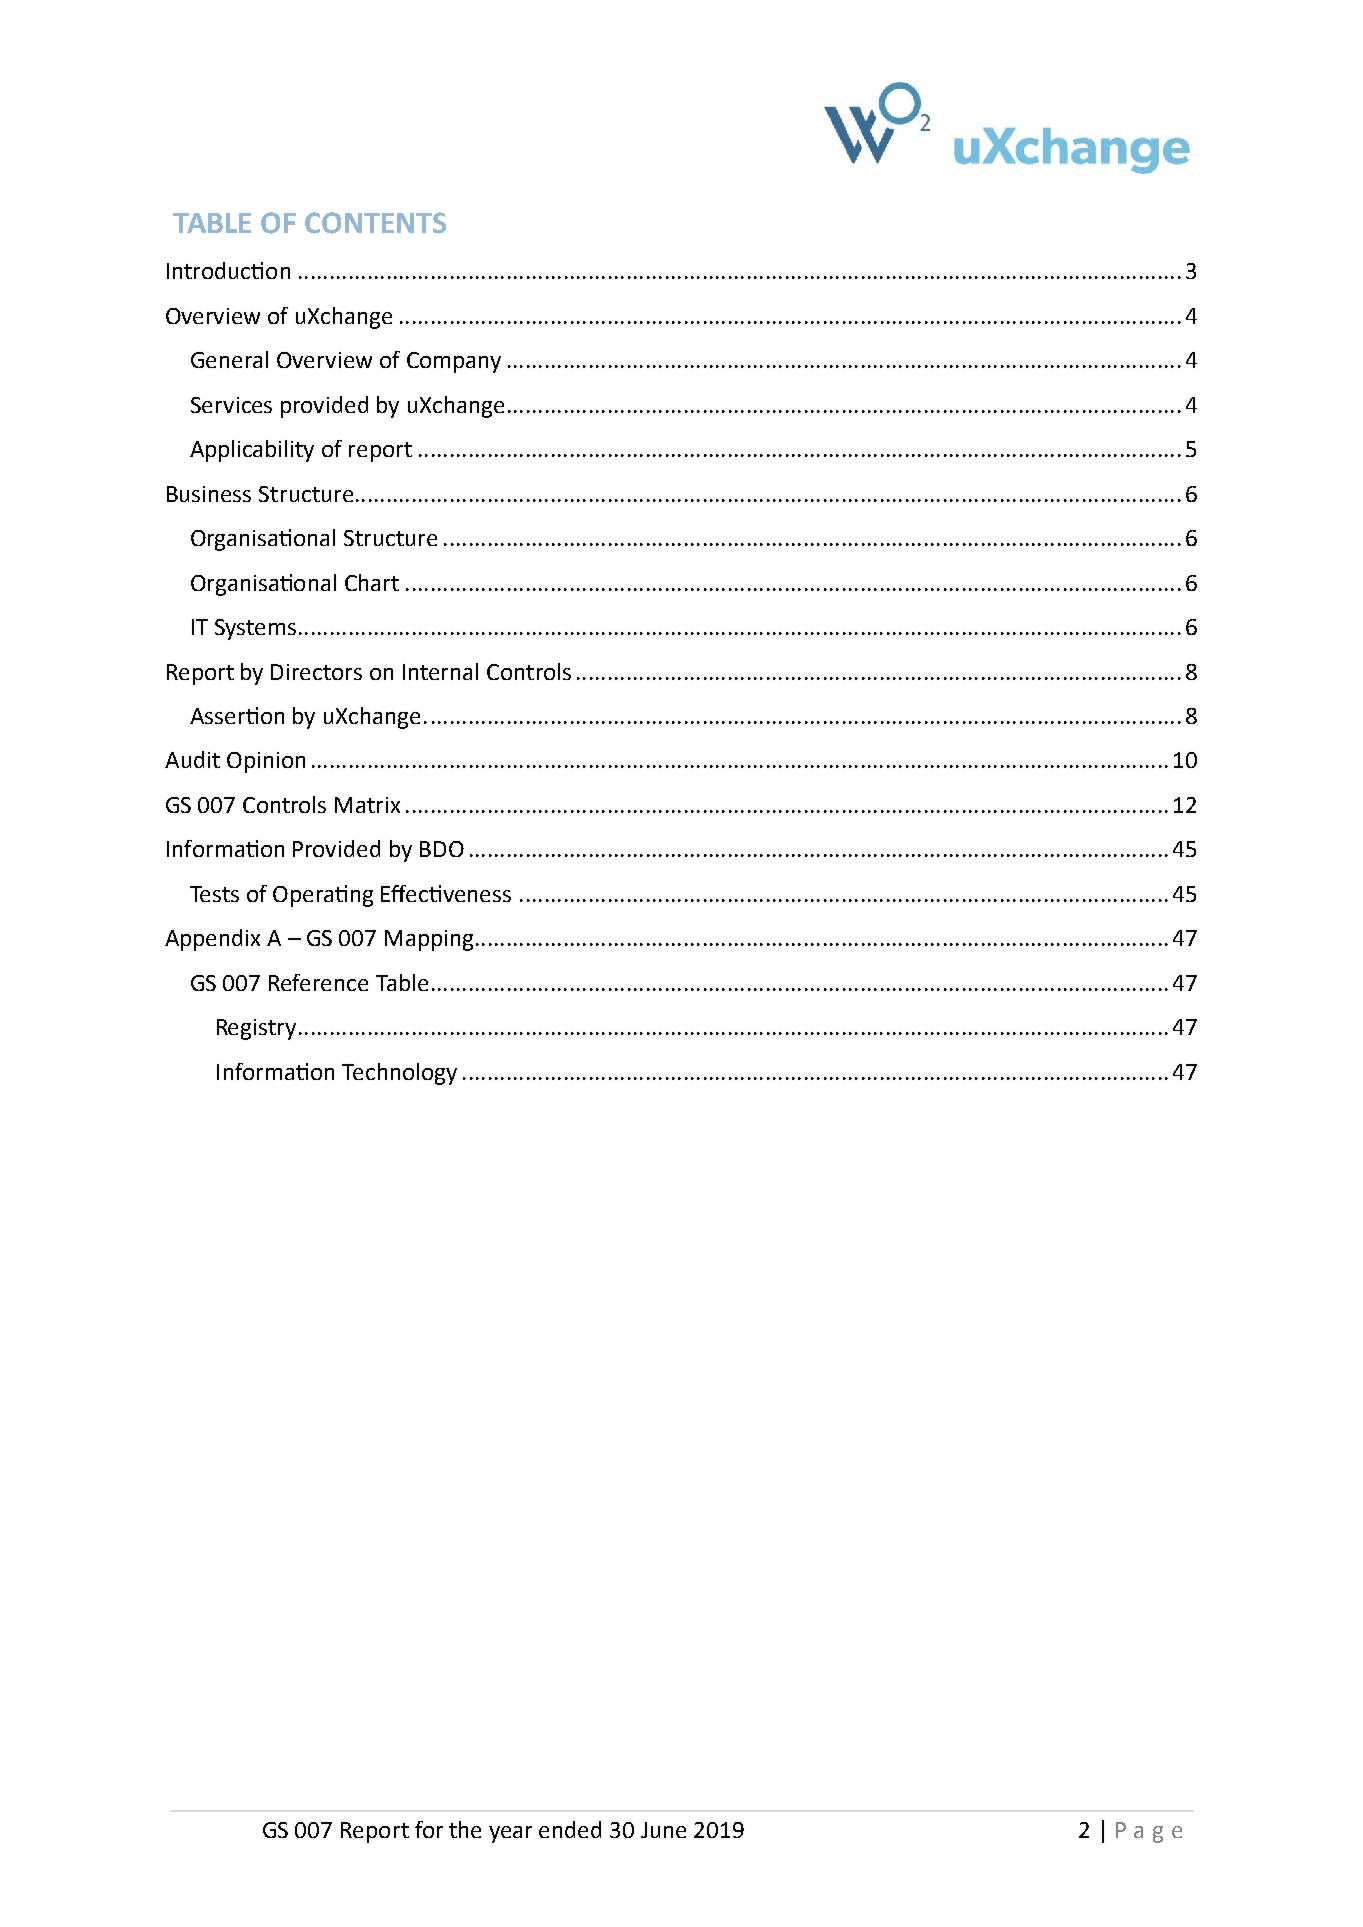  Describe the element at coordinates (375, 223) in the screenshot. I see `CONTENTS` at that location.
